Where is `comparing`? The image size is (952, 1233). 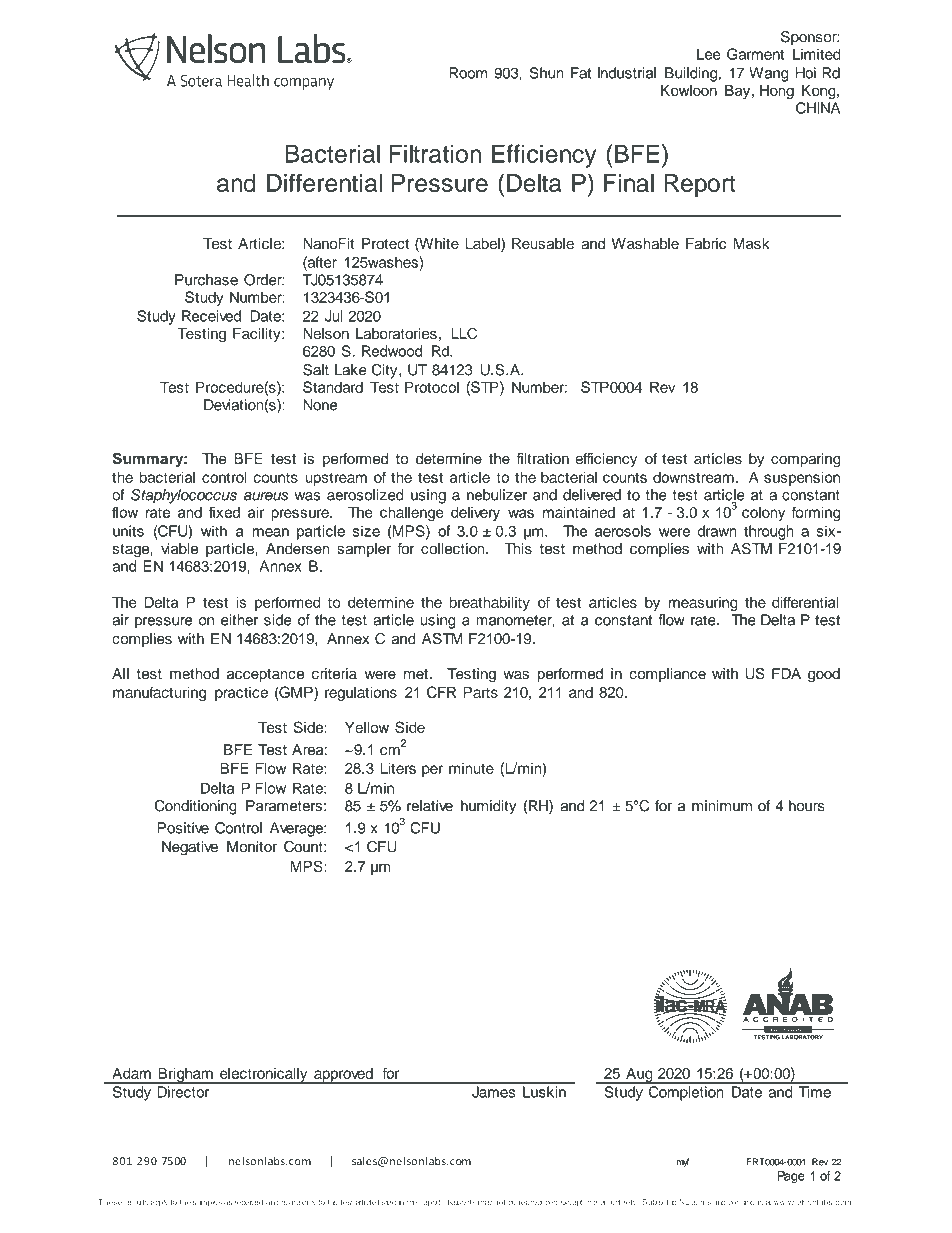
comparing is located at coordinates (806, 460).
